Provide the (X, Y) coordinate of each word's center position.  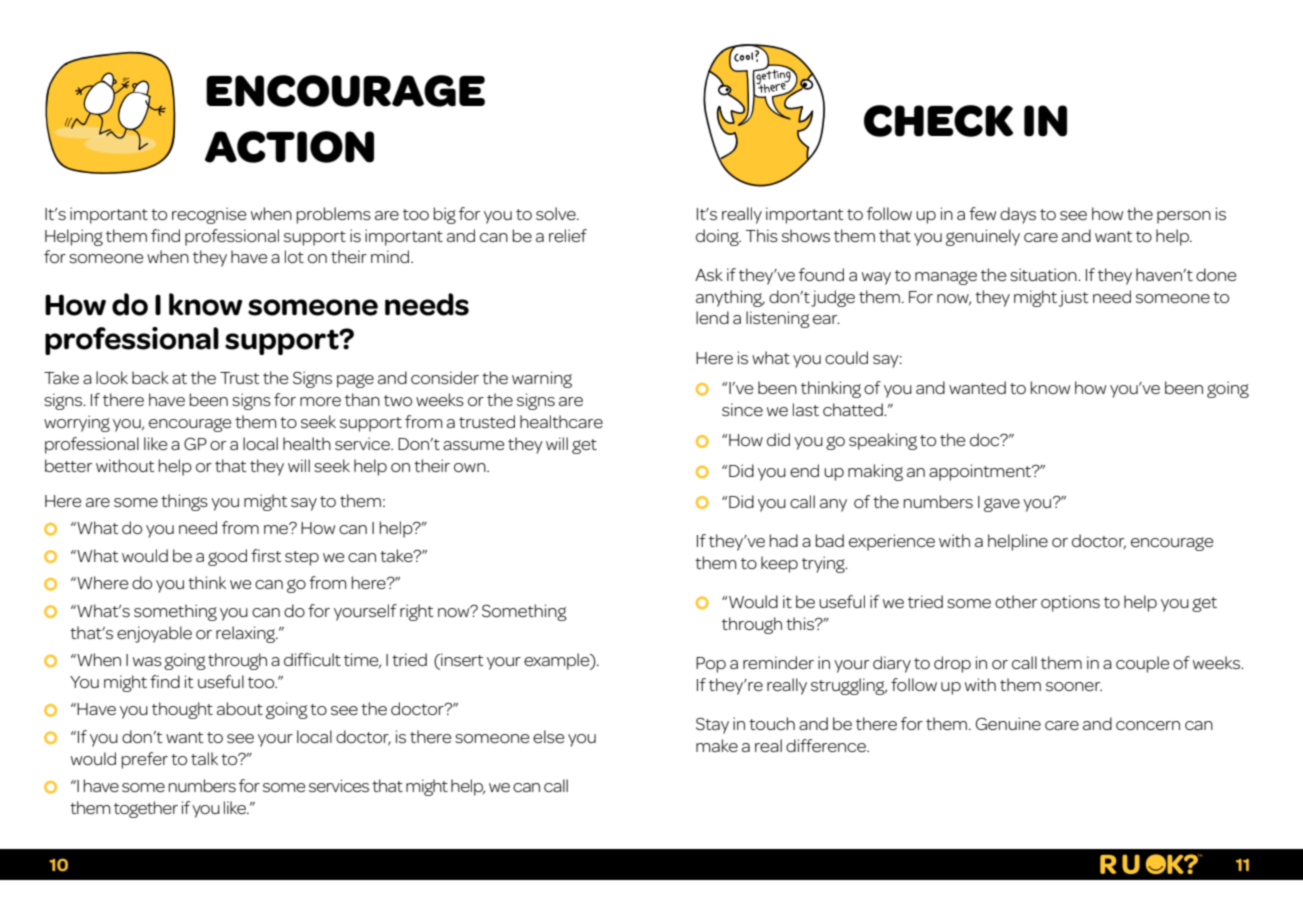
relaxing (247, 634)
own (471, 467)
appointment (981, 472)
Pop (711, 665)
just (1073, 298)
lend (712, 317)
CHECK (938, 121)
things (184, 502)
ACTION (289, 147)
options (1070, 603)
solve (557, 213)
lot (294, 256)
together (146, 809)
